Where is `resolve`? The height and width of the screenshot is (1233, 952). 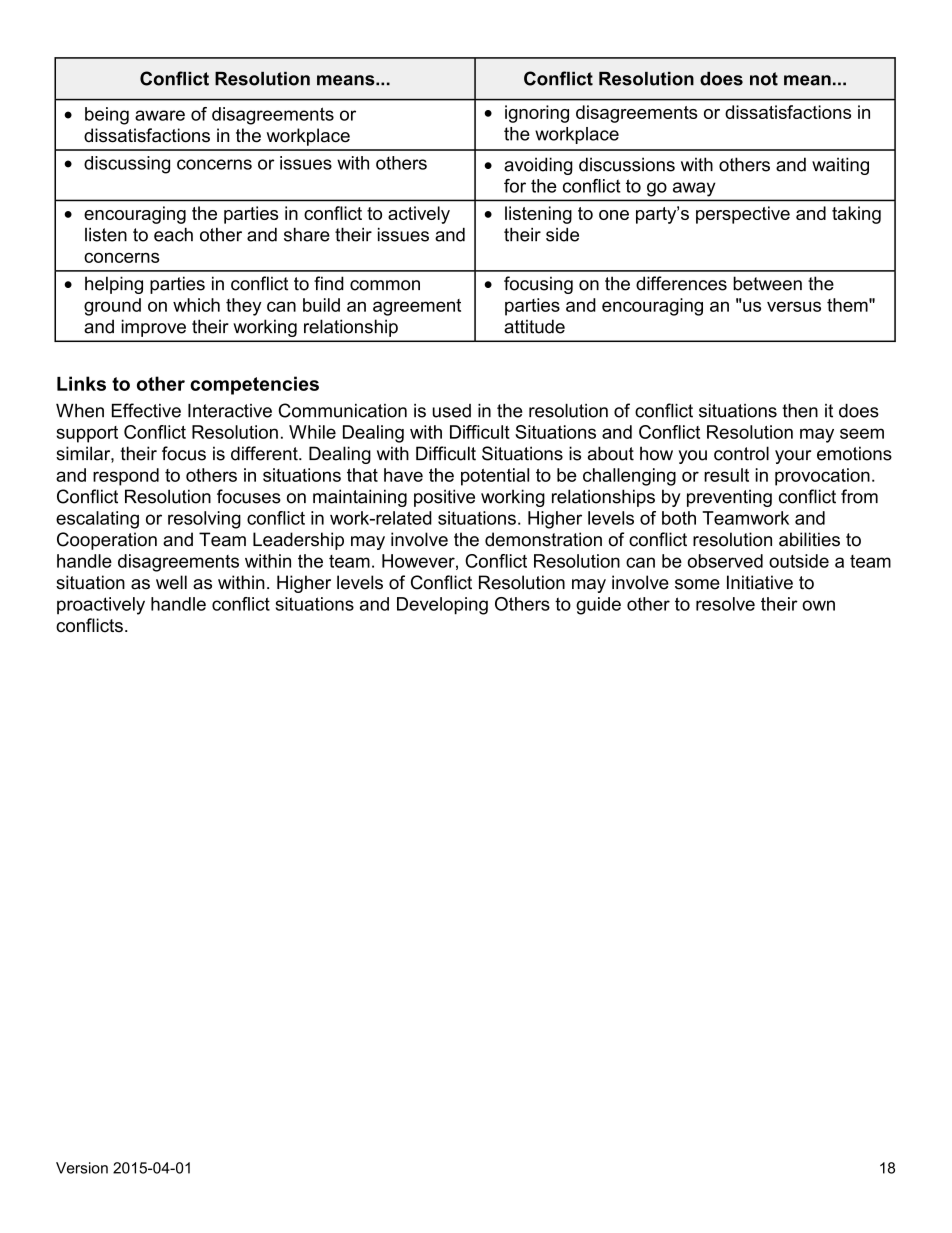 resolve is located at coordinates (725, 604).
